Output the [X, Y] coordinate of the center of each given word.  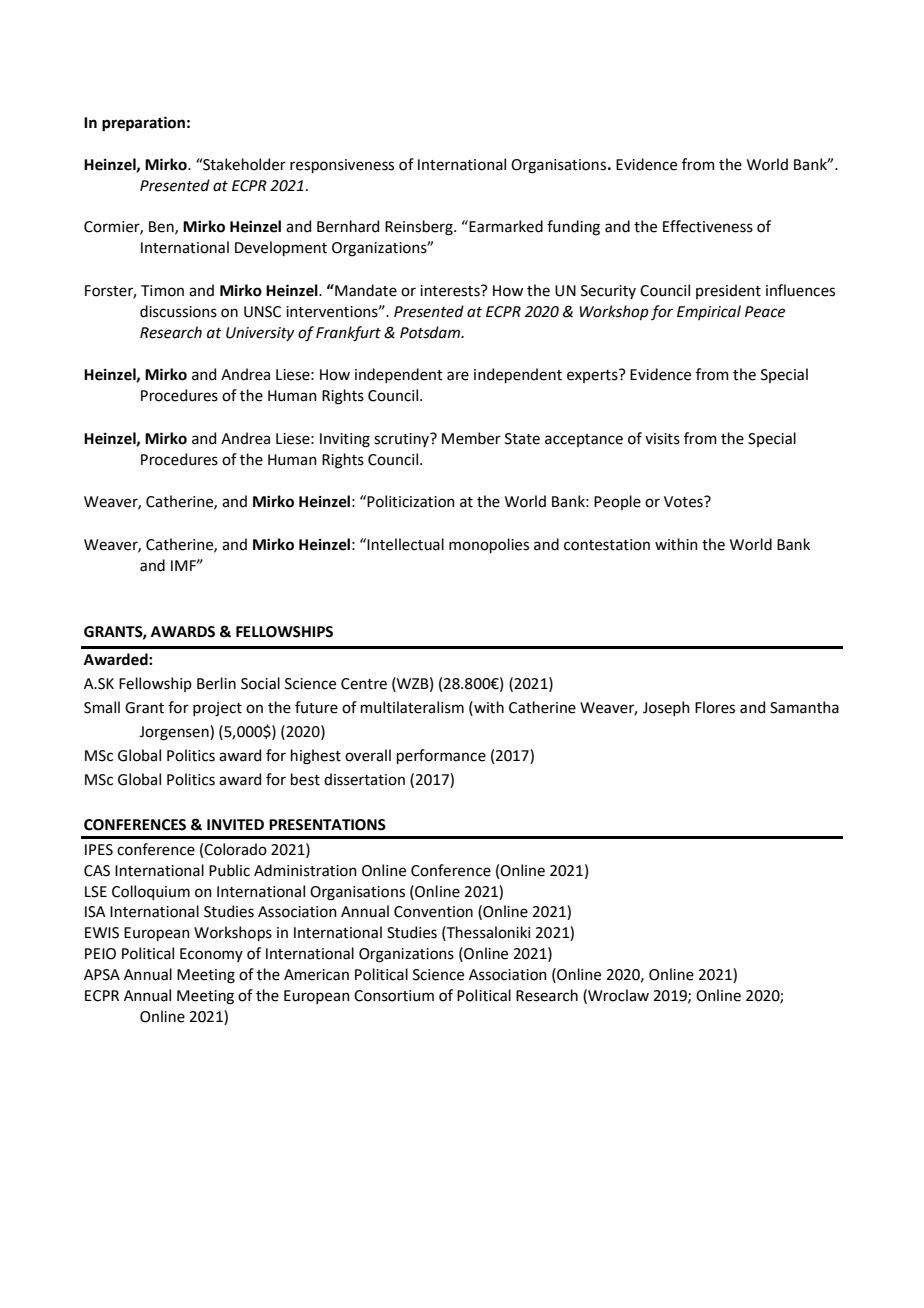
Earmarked [505, 226]
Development [281, 248]
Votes [684, 502]
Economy [211, 955]
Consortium [394, 996]
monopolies [489, 545]
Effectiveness [708, 226]
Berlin [216, 683]
